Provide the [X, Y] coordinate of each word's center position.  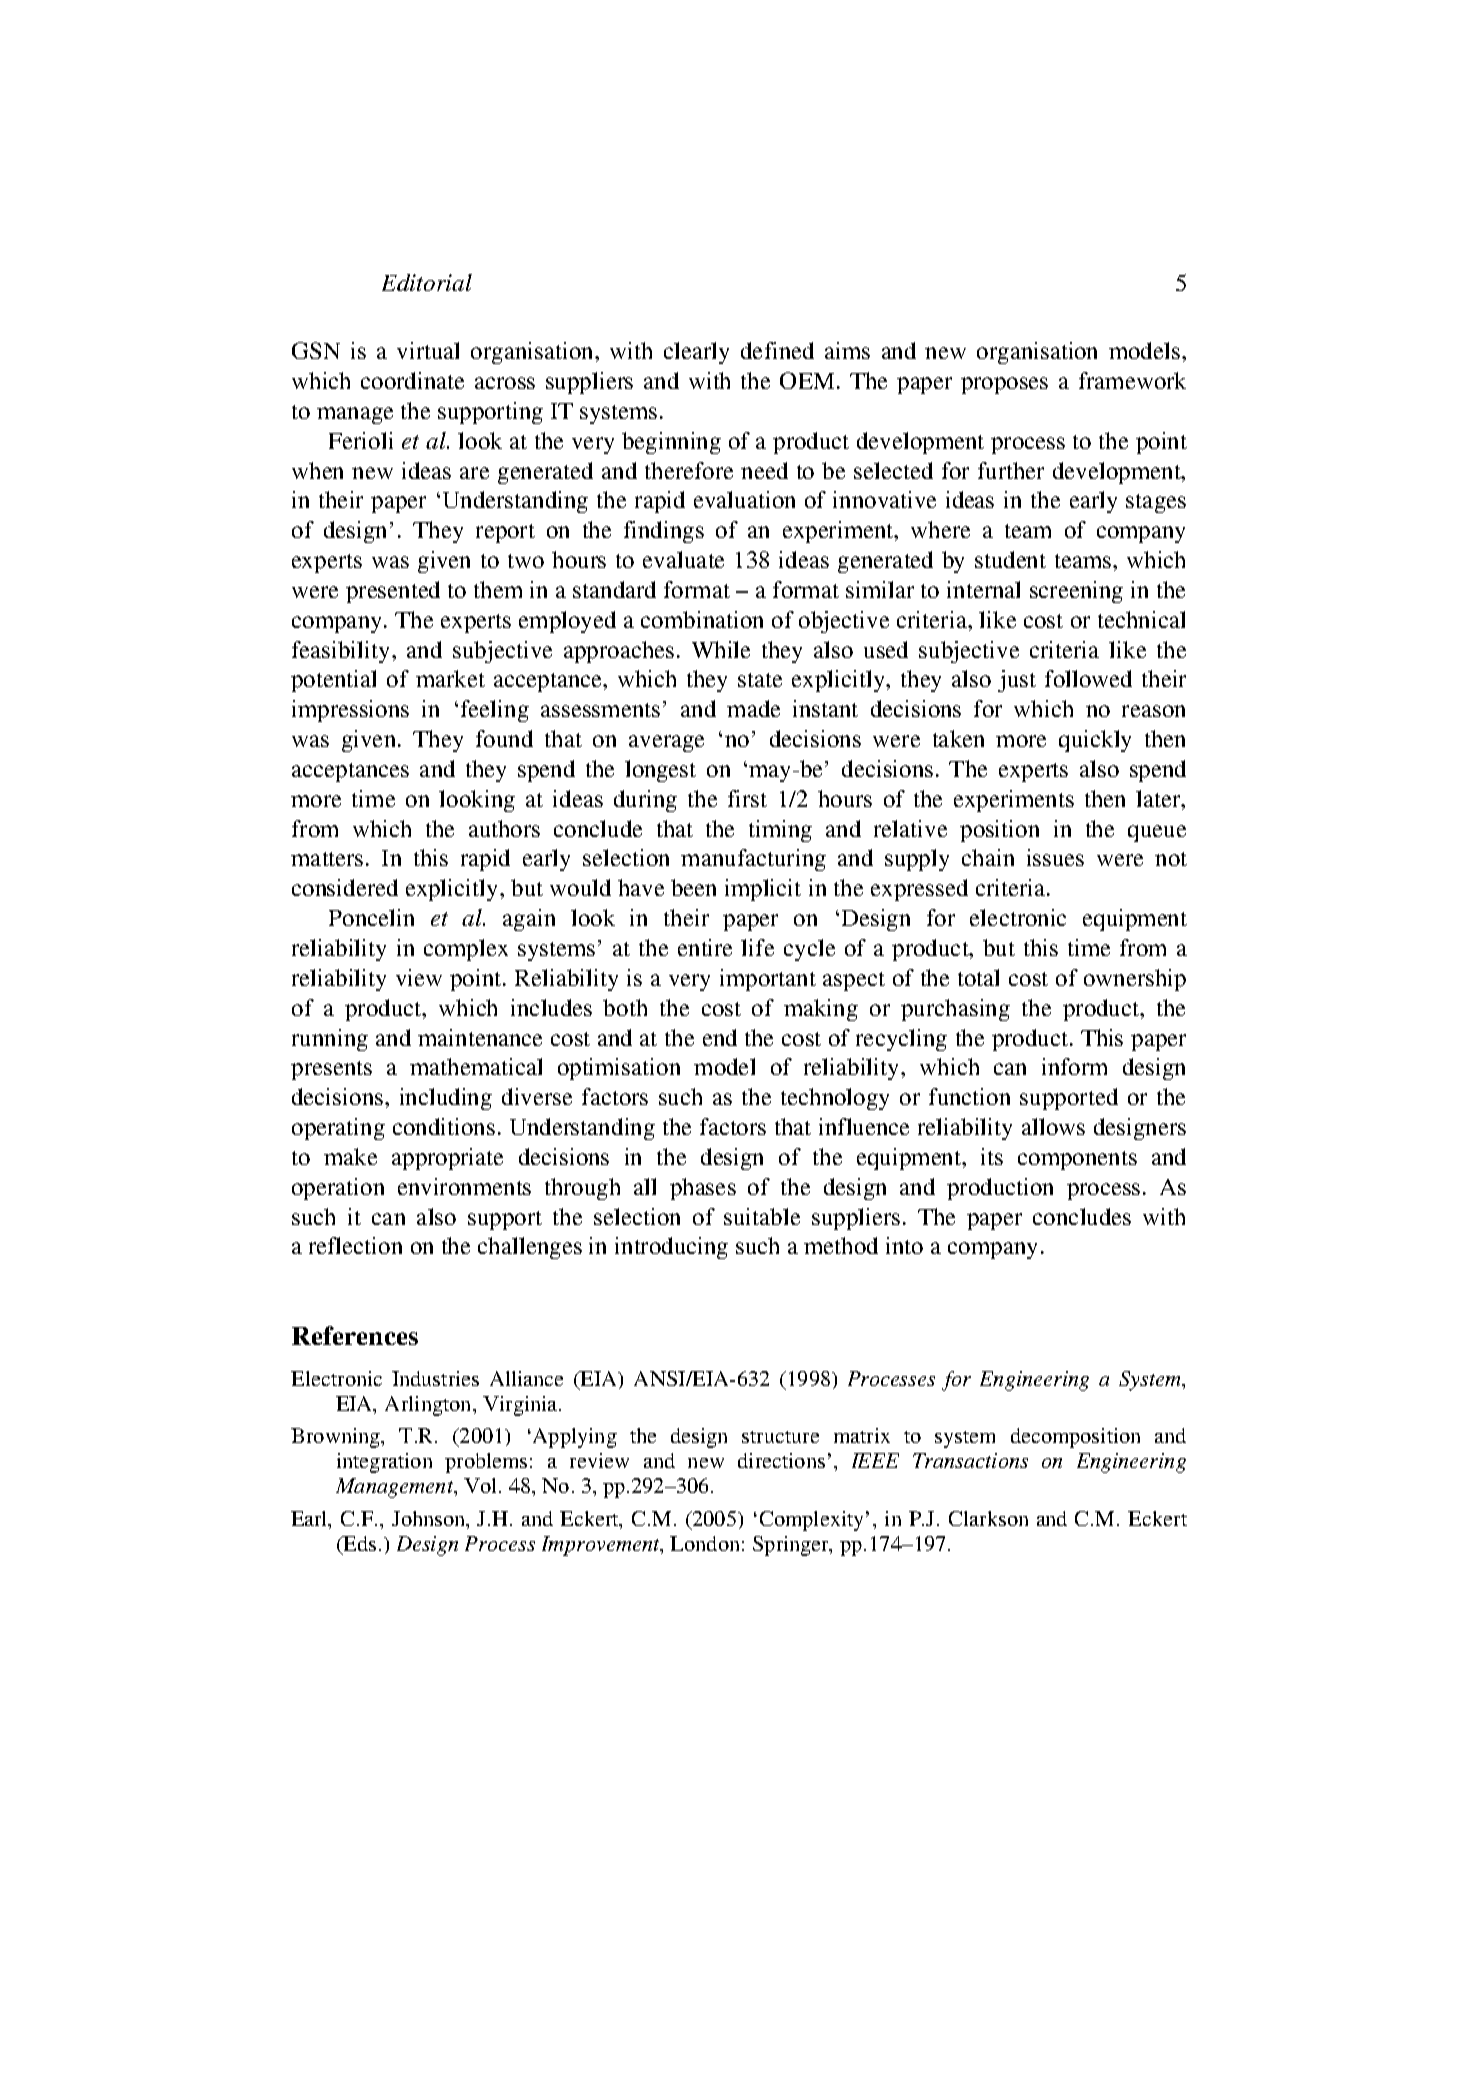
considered [345, 887]
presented [393, 592]
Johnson [430, 1518]
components [1077, 1160]
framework [1132, 380]
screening [1076, 592]
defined [777, 350]
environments [464, 1186]
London [704, 1543]
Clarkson [988, 1518]
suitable [762, 1216]
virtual [428, 350]
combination [702, 619]
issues [1055, 857]
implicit [763, 890]
